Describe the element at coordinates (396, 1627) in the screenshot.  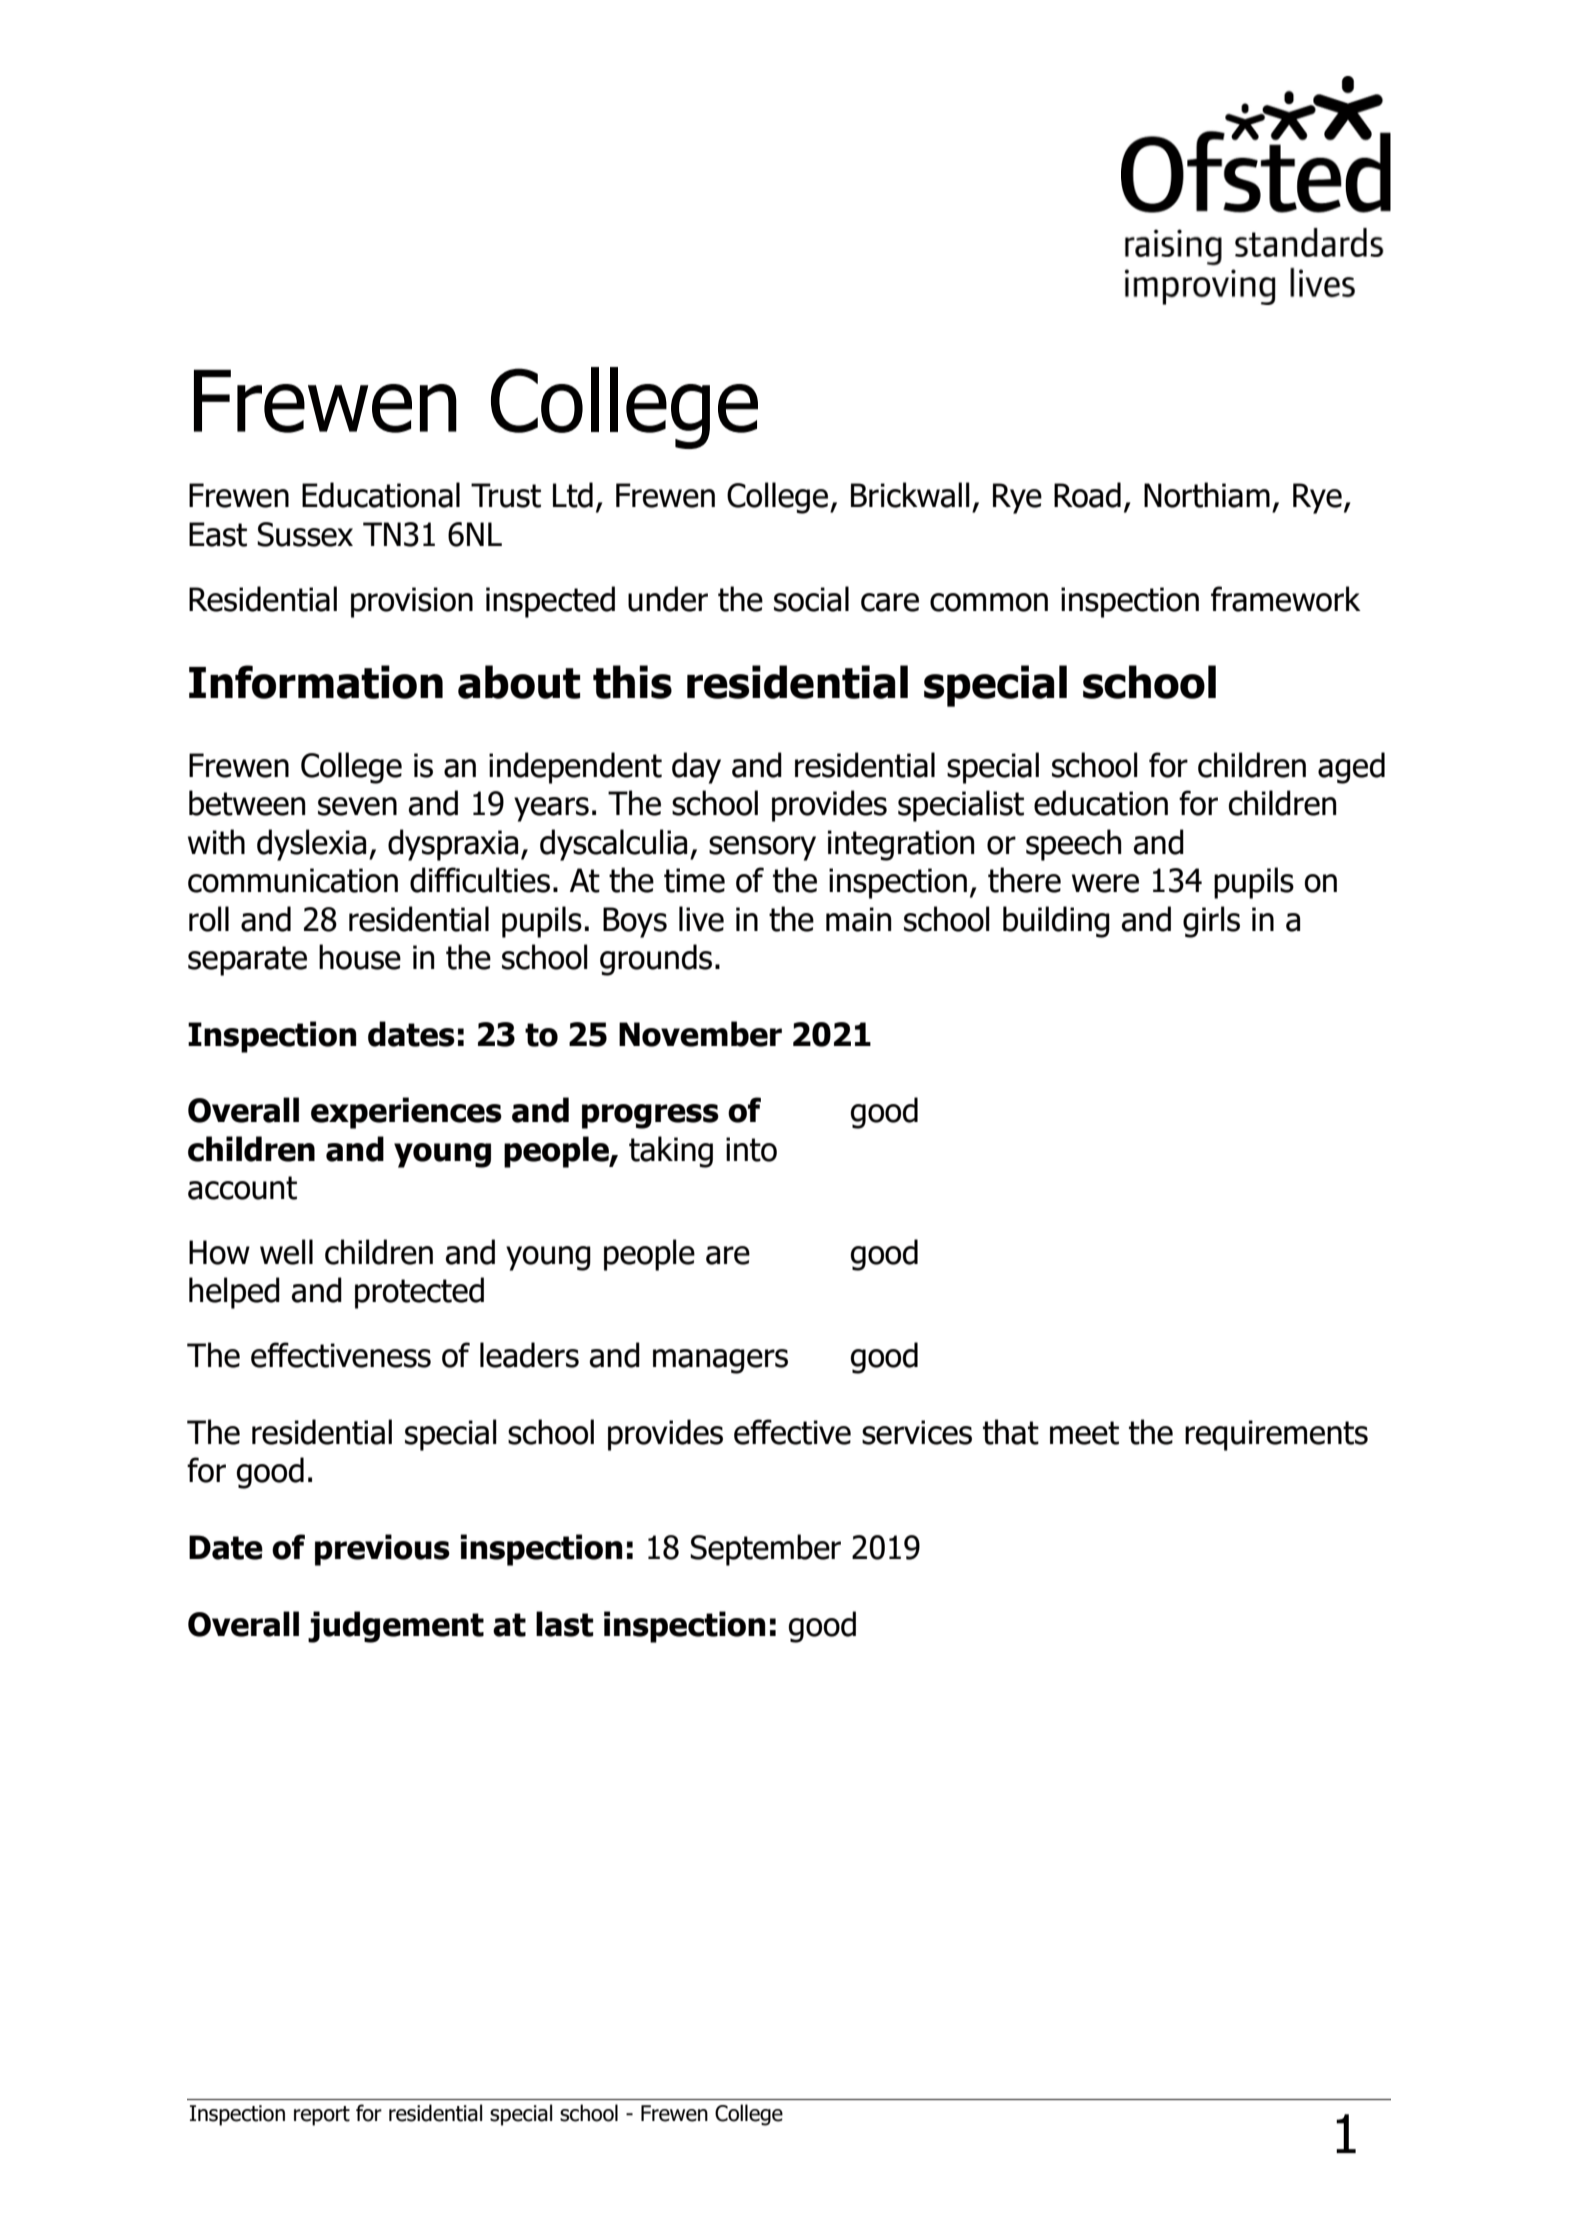
I see `judgement` at that location.
